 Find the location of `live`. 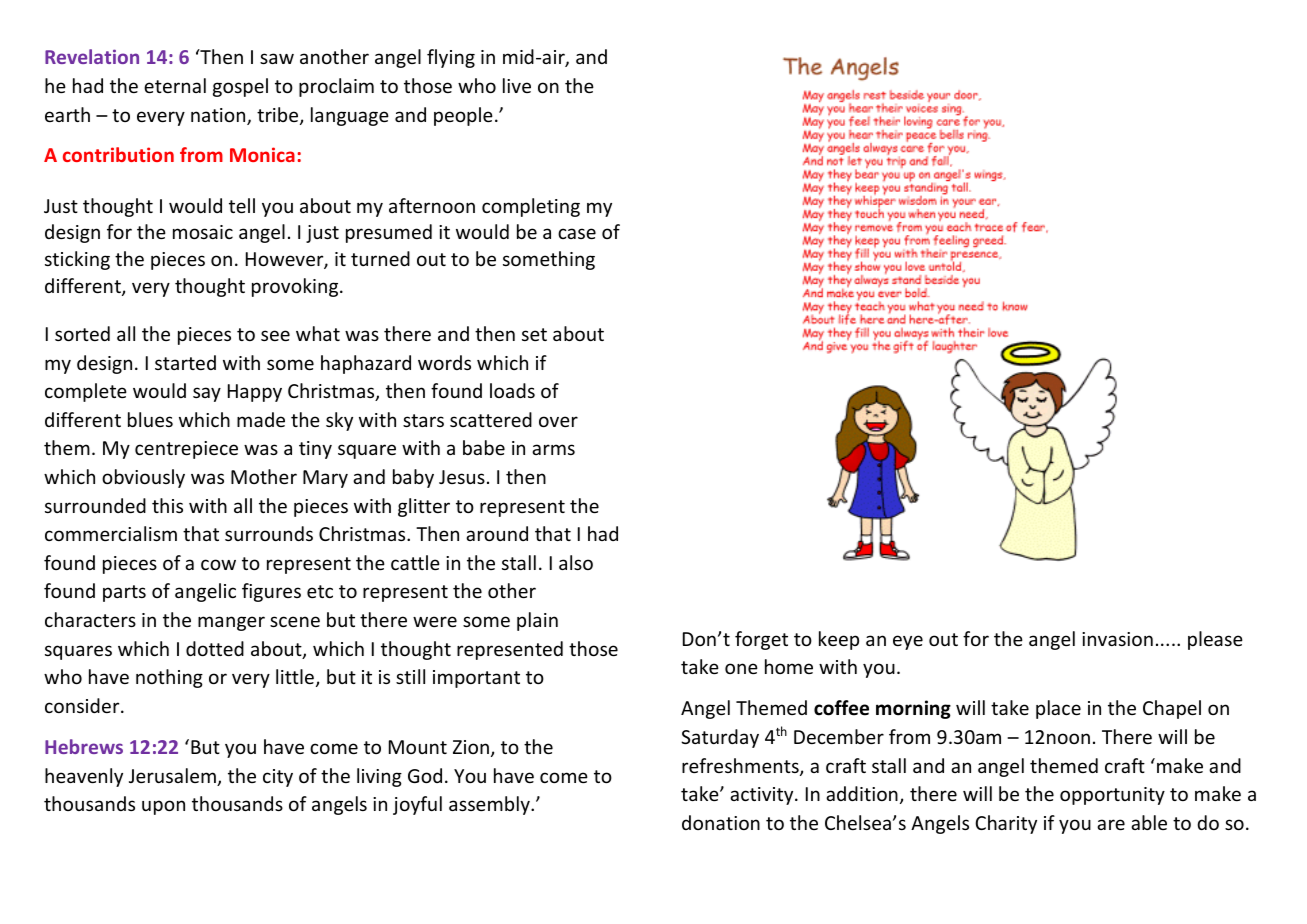

live is located at coordinates (517, 85).
